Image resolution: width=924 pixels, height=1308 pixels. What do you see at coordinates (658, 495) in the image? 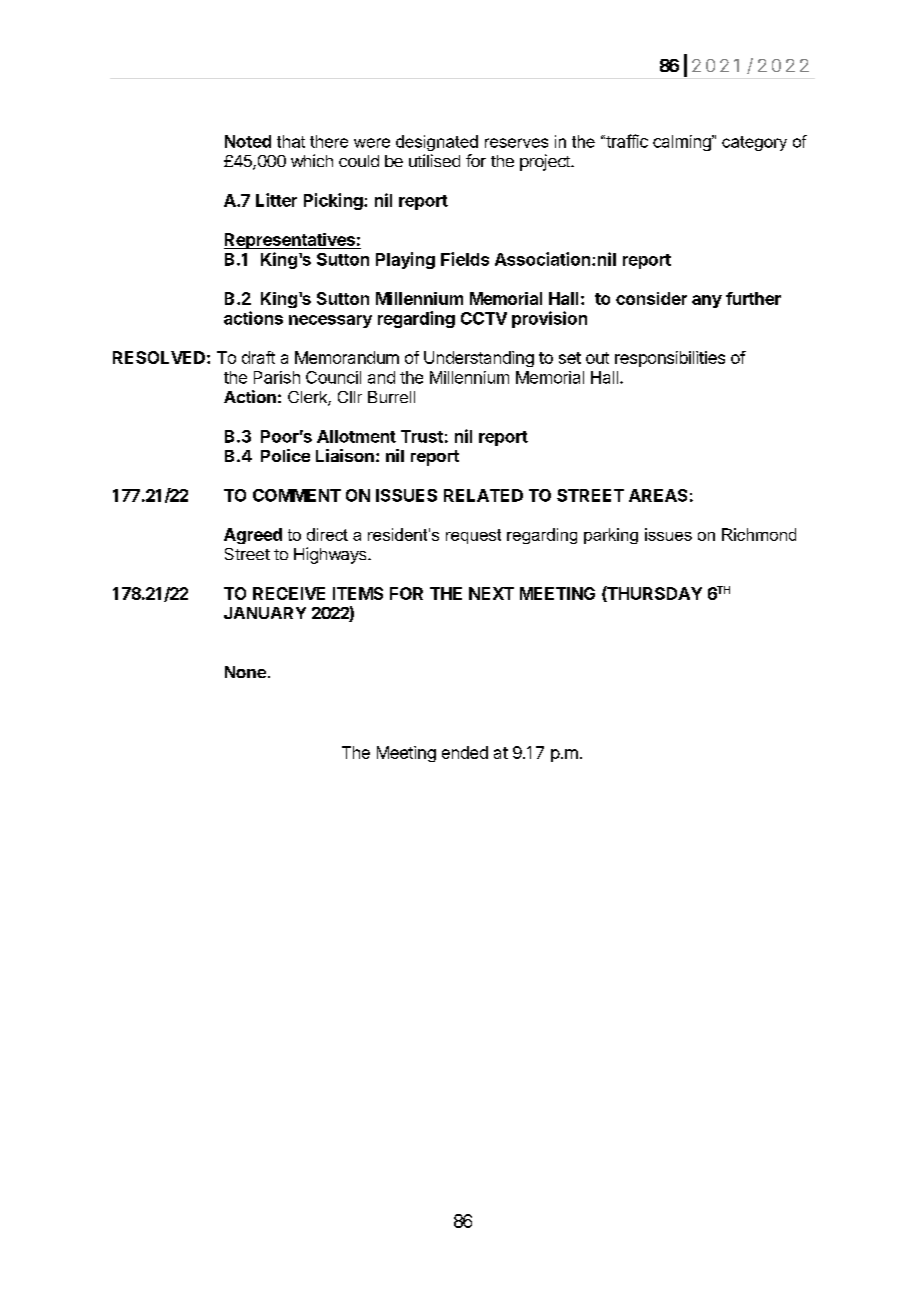
I see `AREAS` at bounding box center [658, 495].
